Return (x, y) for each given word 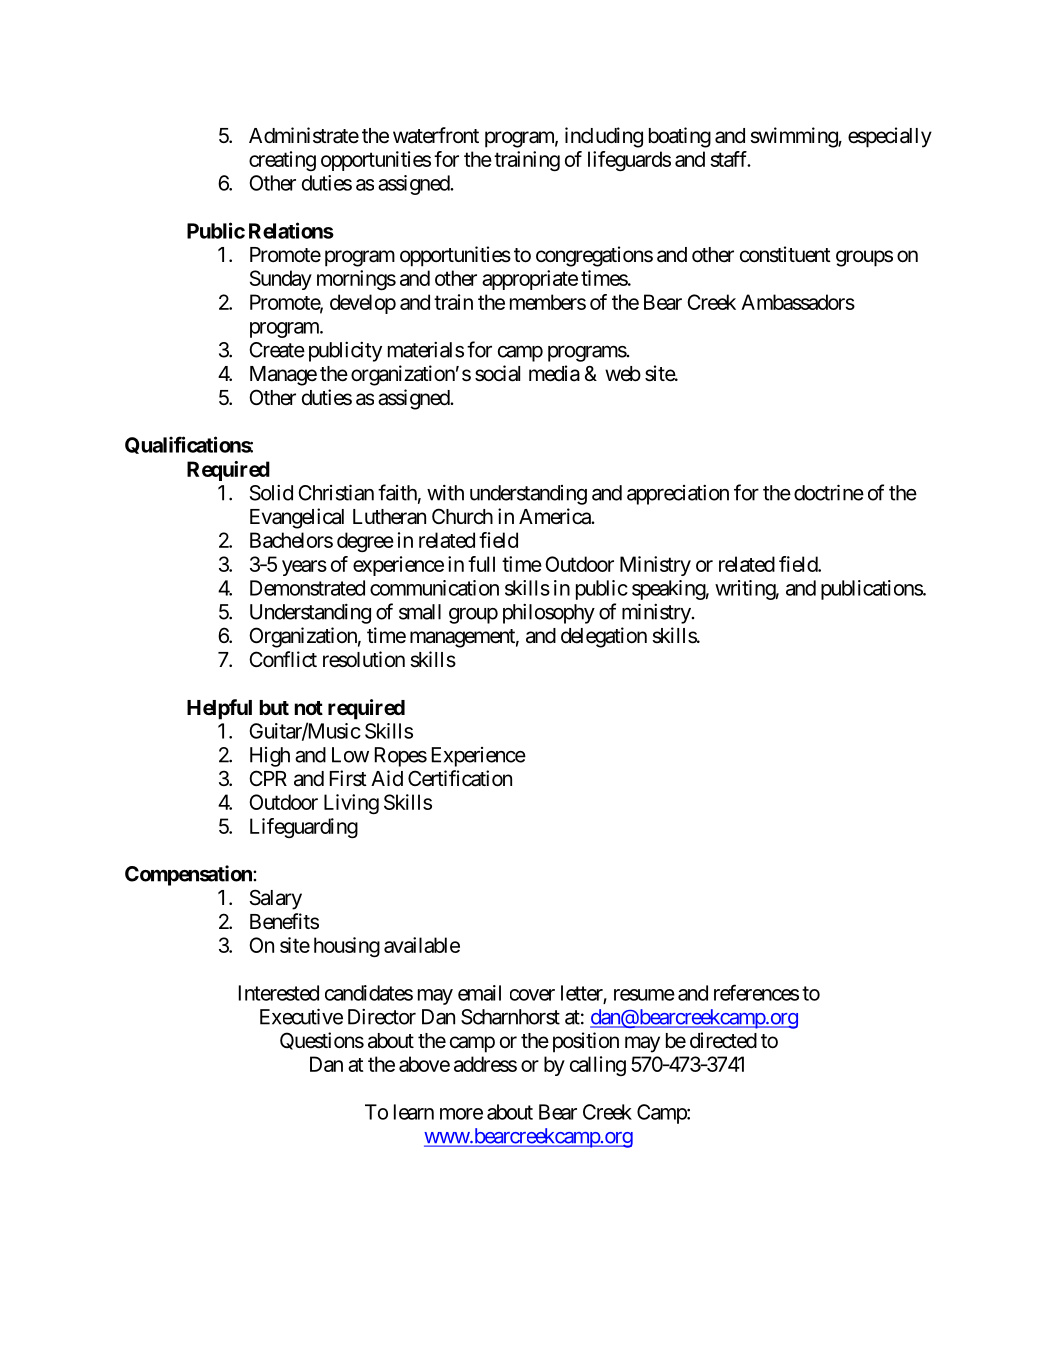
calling (598, 1066)
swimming (794, 137)
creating (282, 161)
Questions (322, 1041)
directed (723, 1040)
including (604, 137)
